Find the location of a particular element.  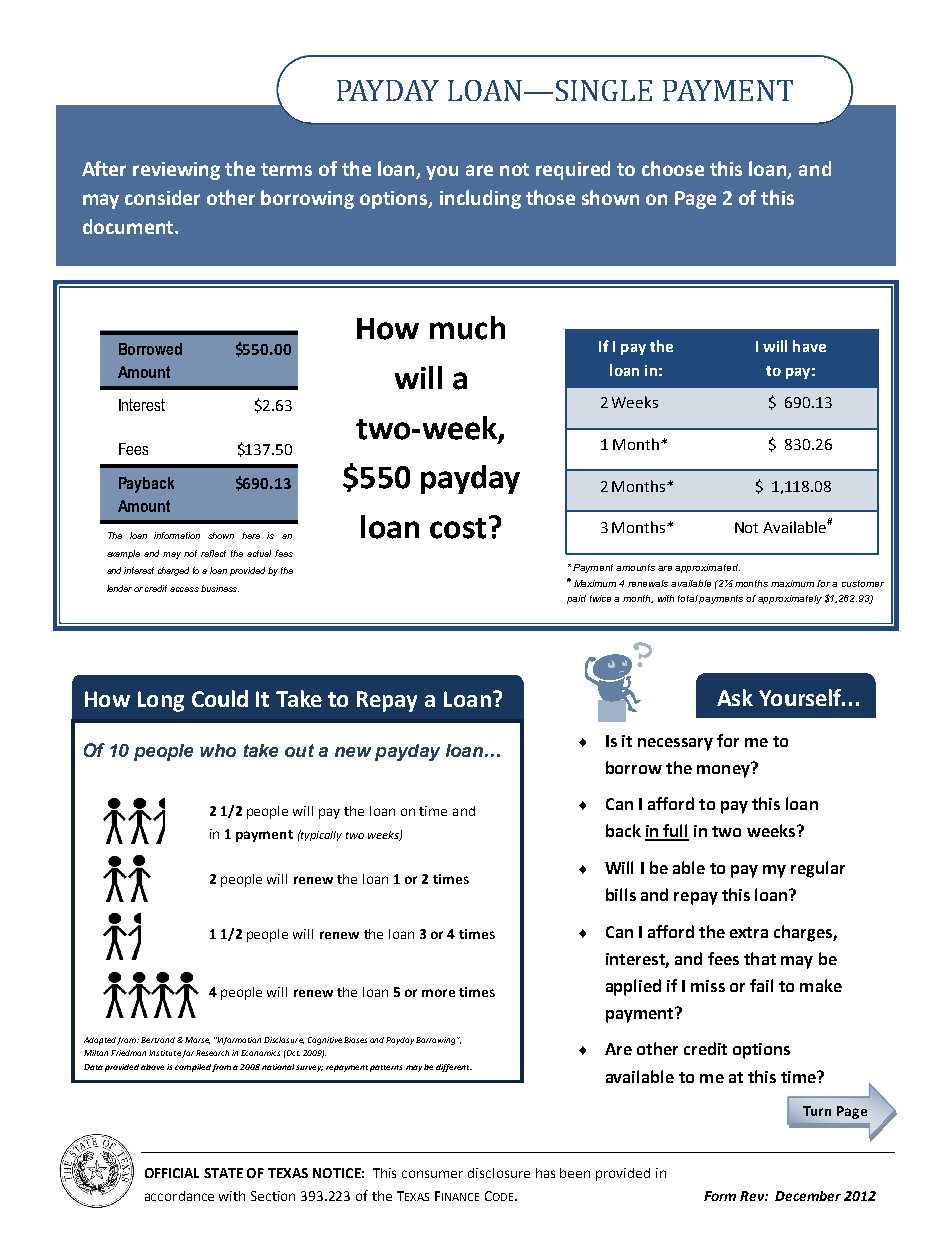

access is located at coordinates (184, 589).
